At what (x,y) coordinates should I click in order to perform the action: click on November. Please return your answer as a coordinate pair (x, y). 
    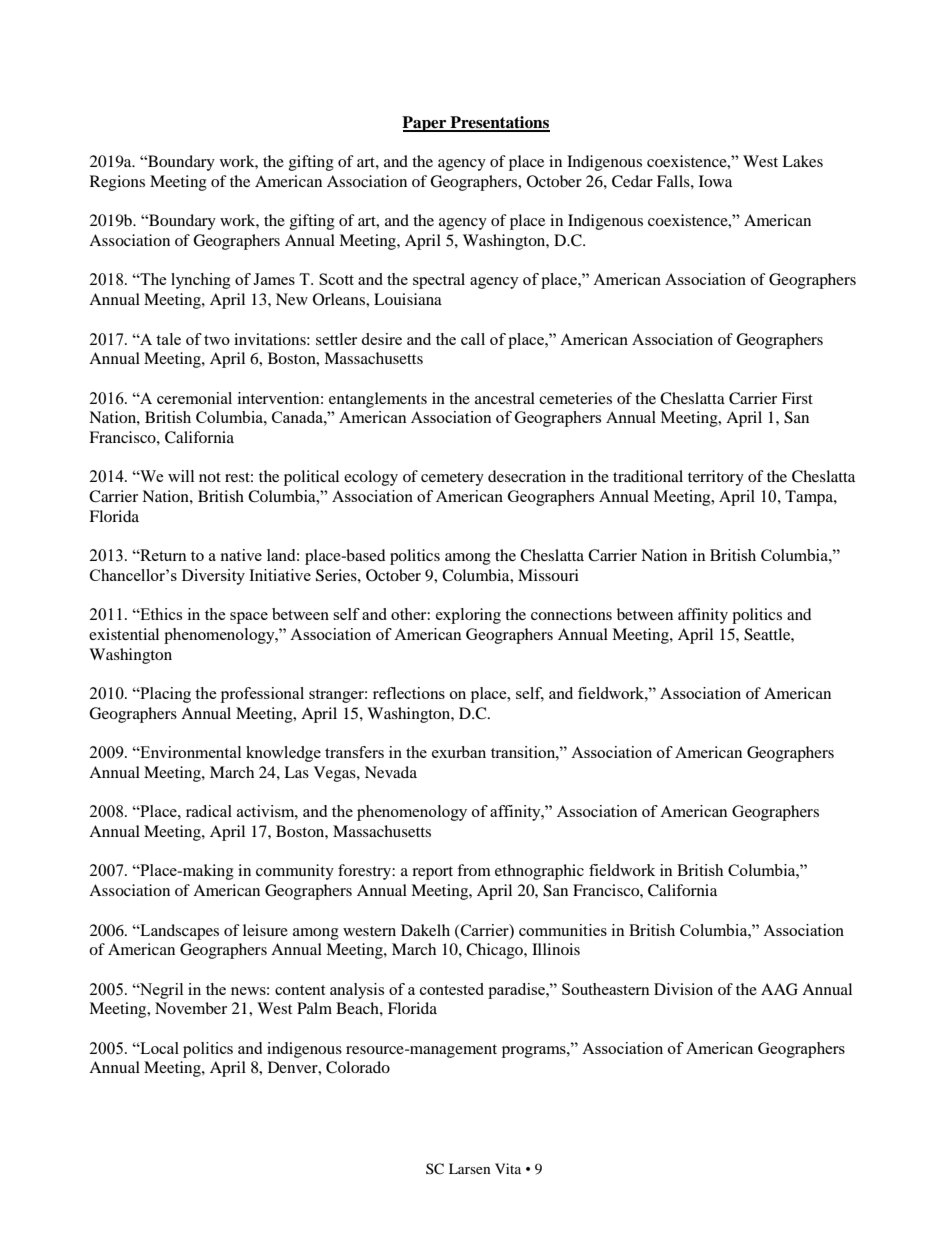
    Looking at the image, I should click on (191, 1008).
